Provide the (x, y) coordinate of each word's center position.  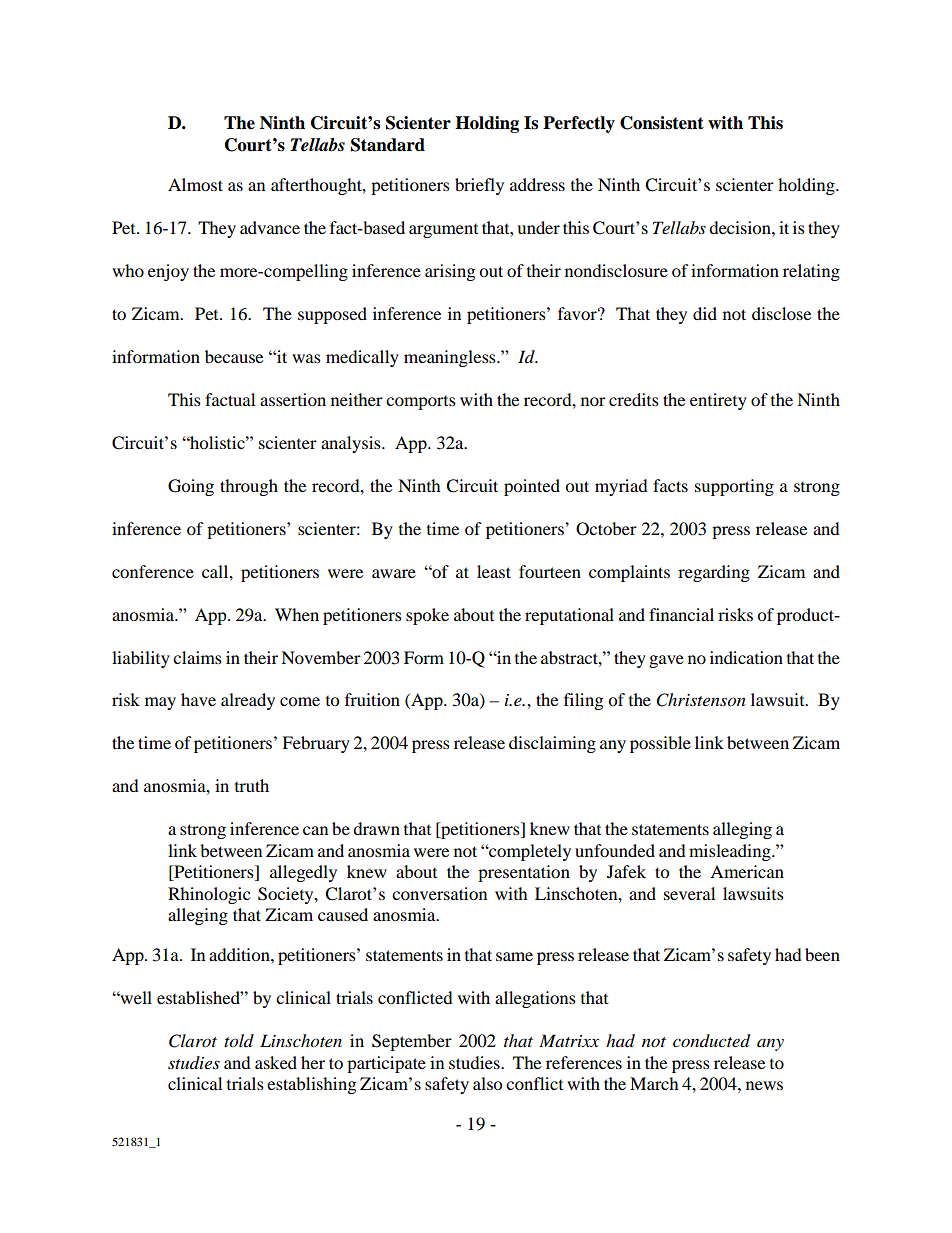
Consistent (662, 123)
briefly (479, 186)
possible (660, 744)
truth (252, 785)
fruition (372, 699)
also (487, 1083)
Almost (195, 184)
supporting (734, 487)
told (239, 1041)
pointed (532, 487)
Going (191, 487)
